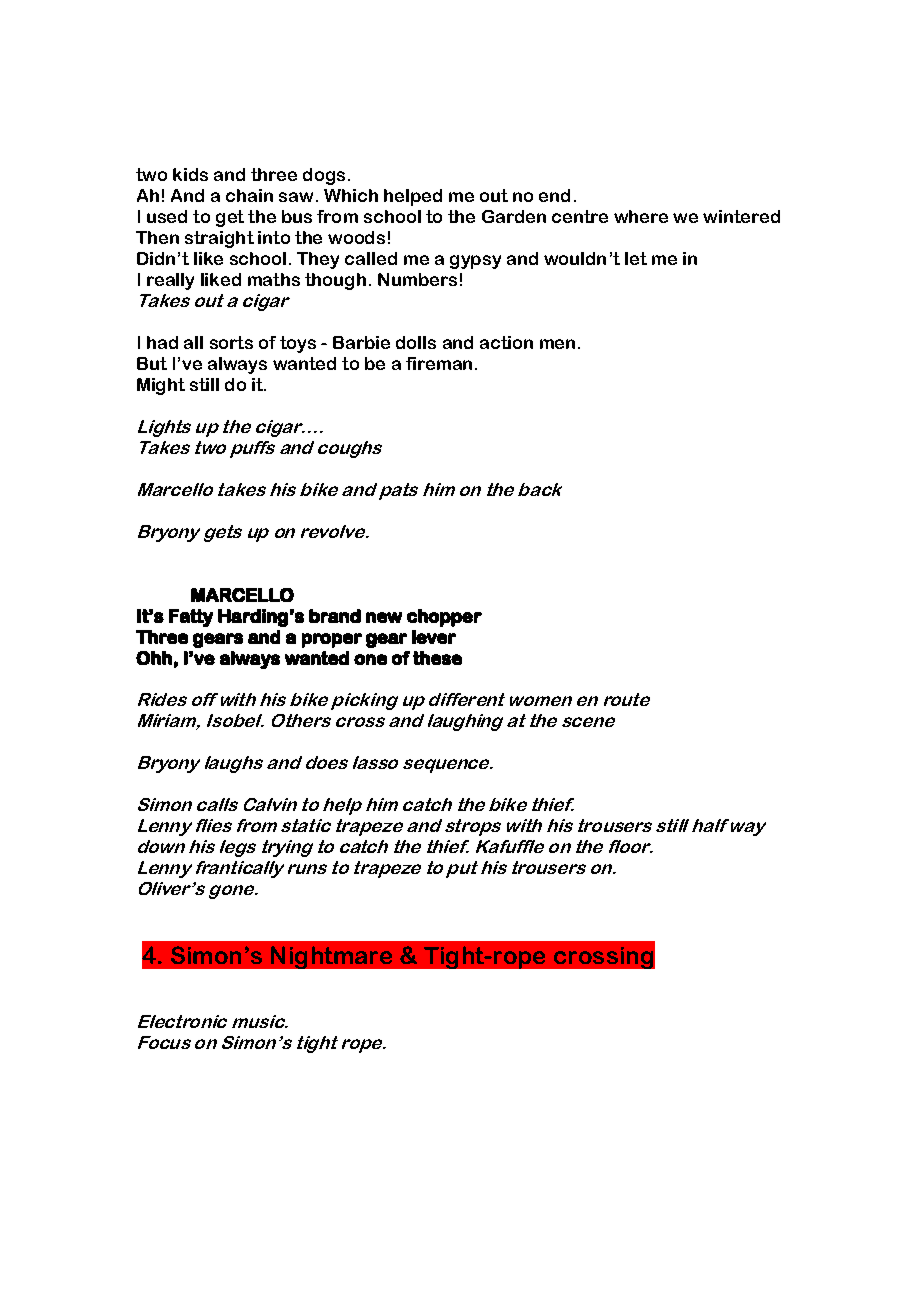 This page has width=924, height=1308. What do you see at coordinates (191, 618) in the page?
I see `Fatty` at bounding box center [191, 618].
